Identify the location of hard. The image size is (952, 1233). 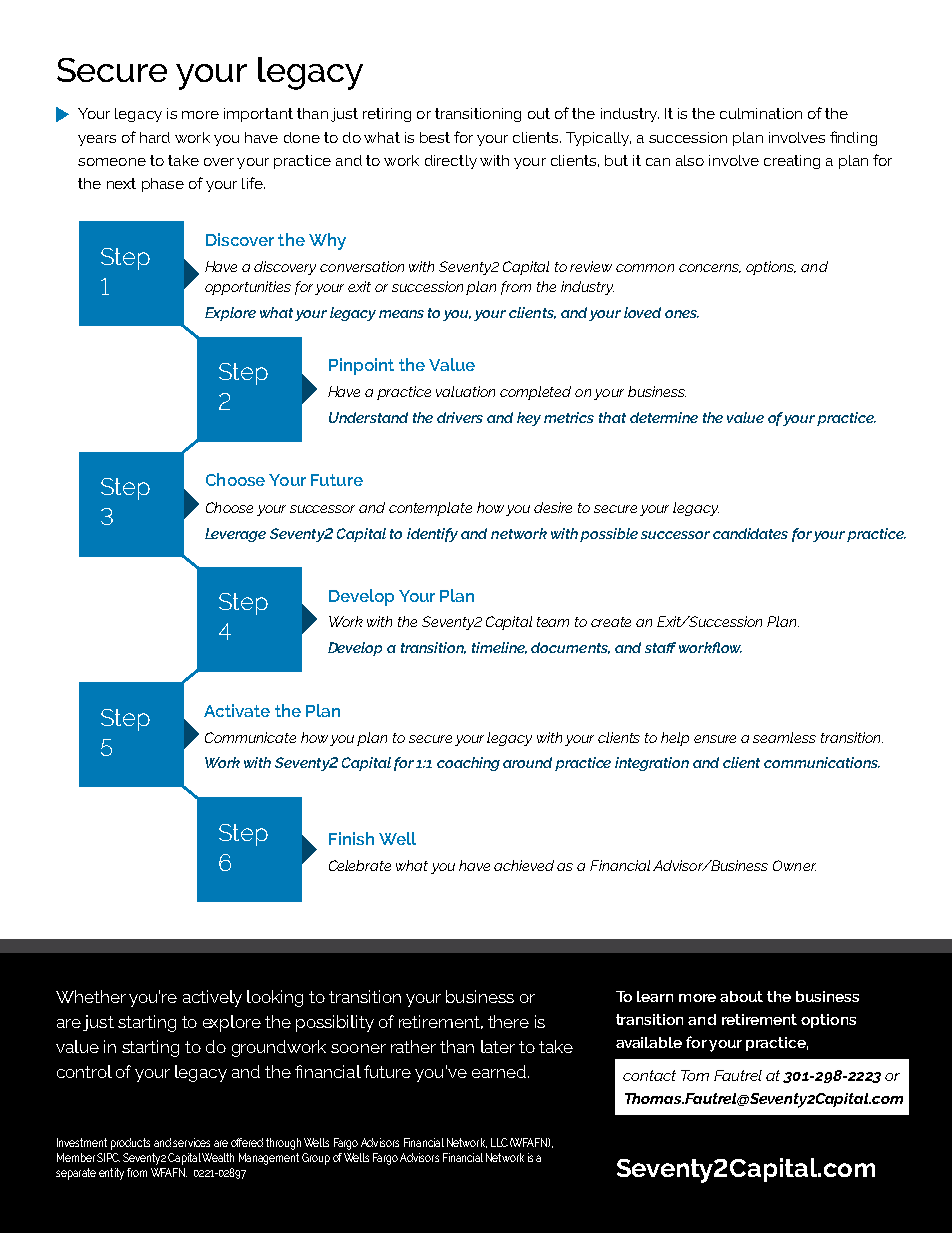
(155, 137).
